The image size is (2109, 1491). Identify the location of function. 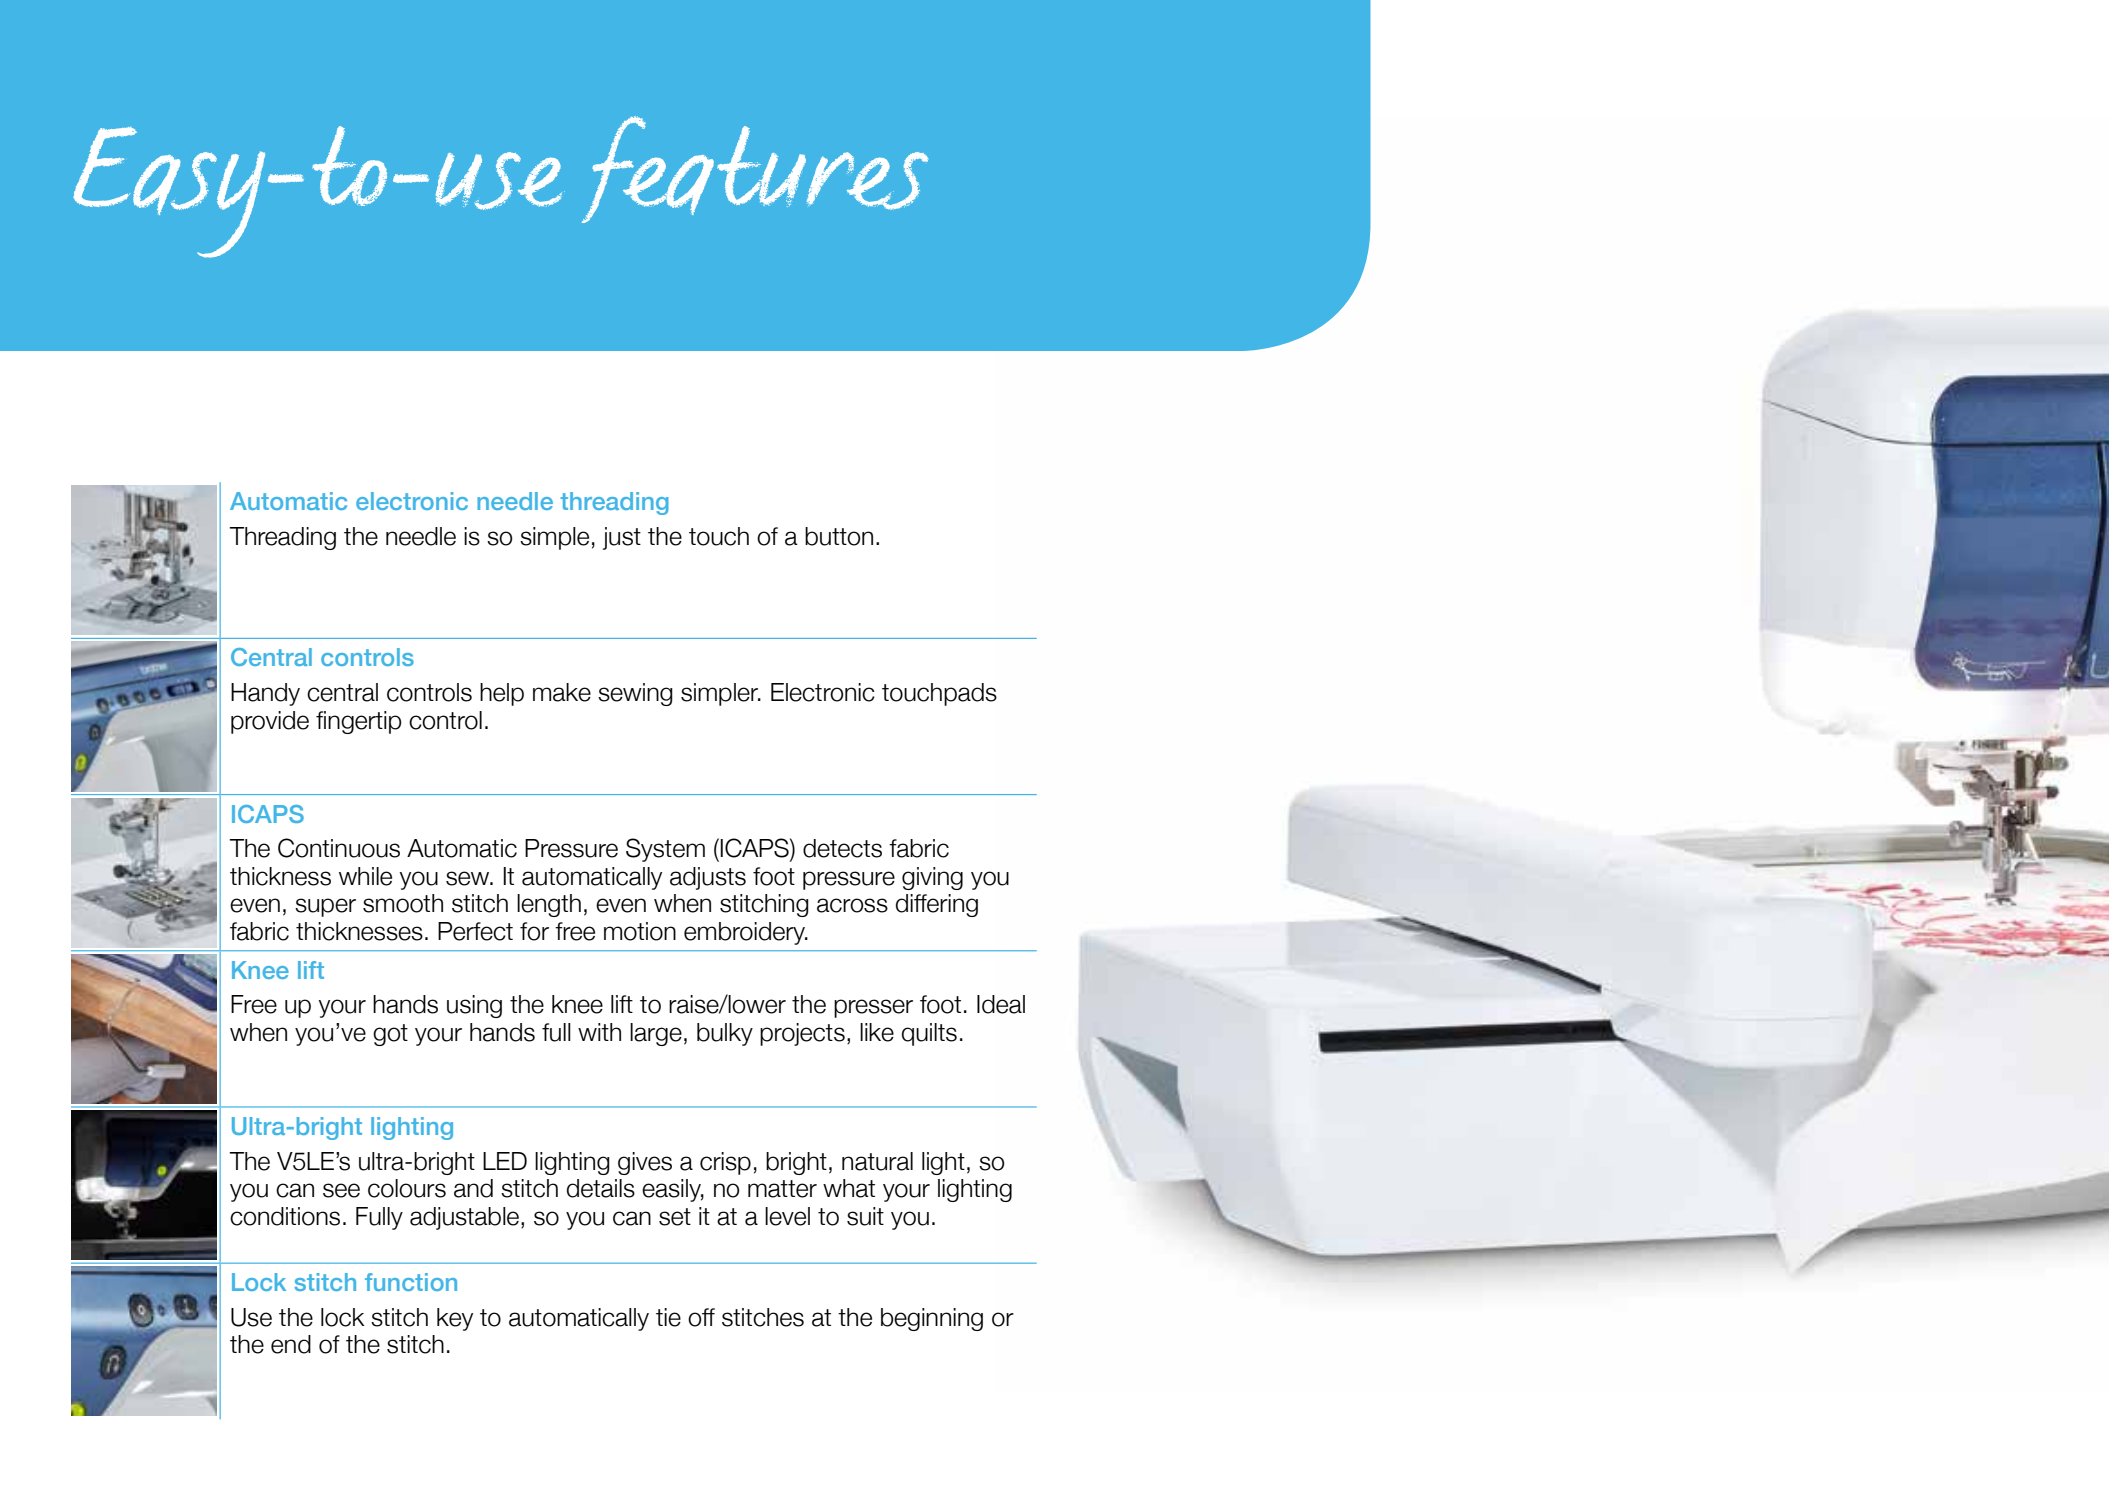
(411, 1282).
